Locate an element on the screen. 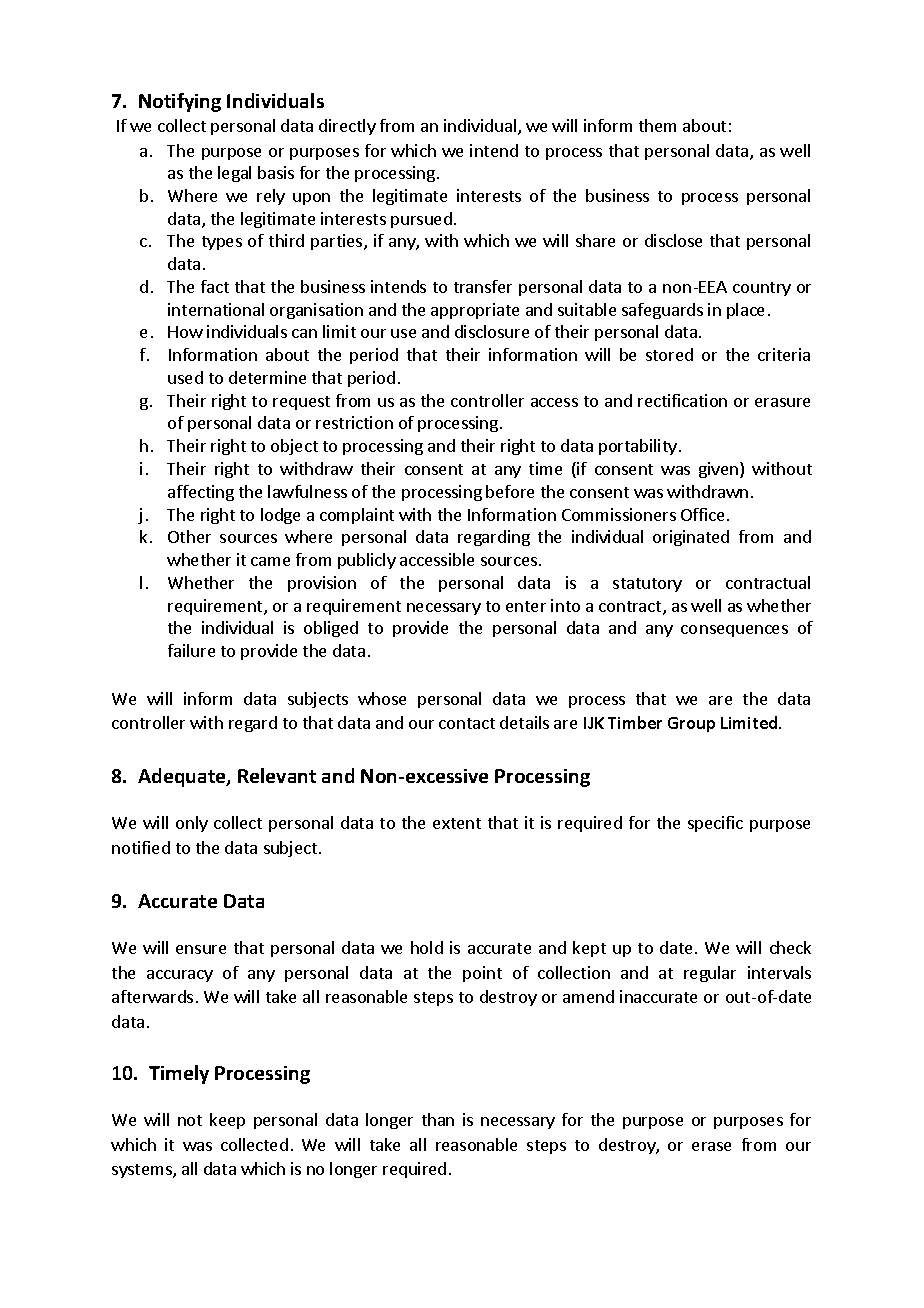 The image size is (924, 1308). enter is located at coordinates (526, 606).
